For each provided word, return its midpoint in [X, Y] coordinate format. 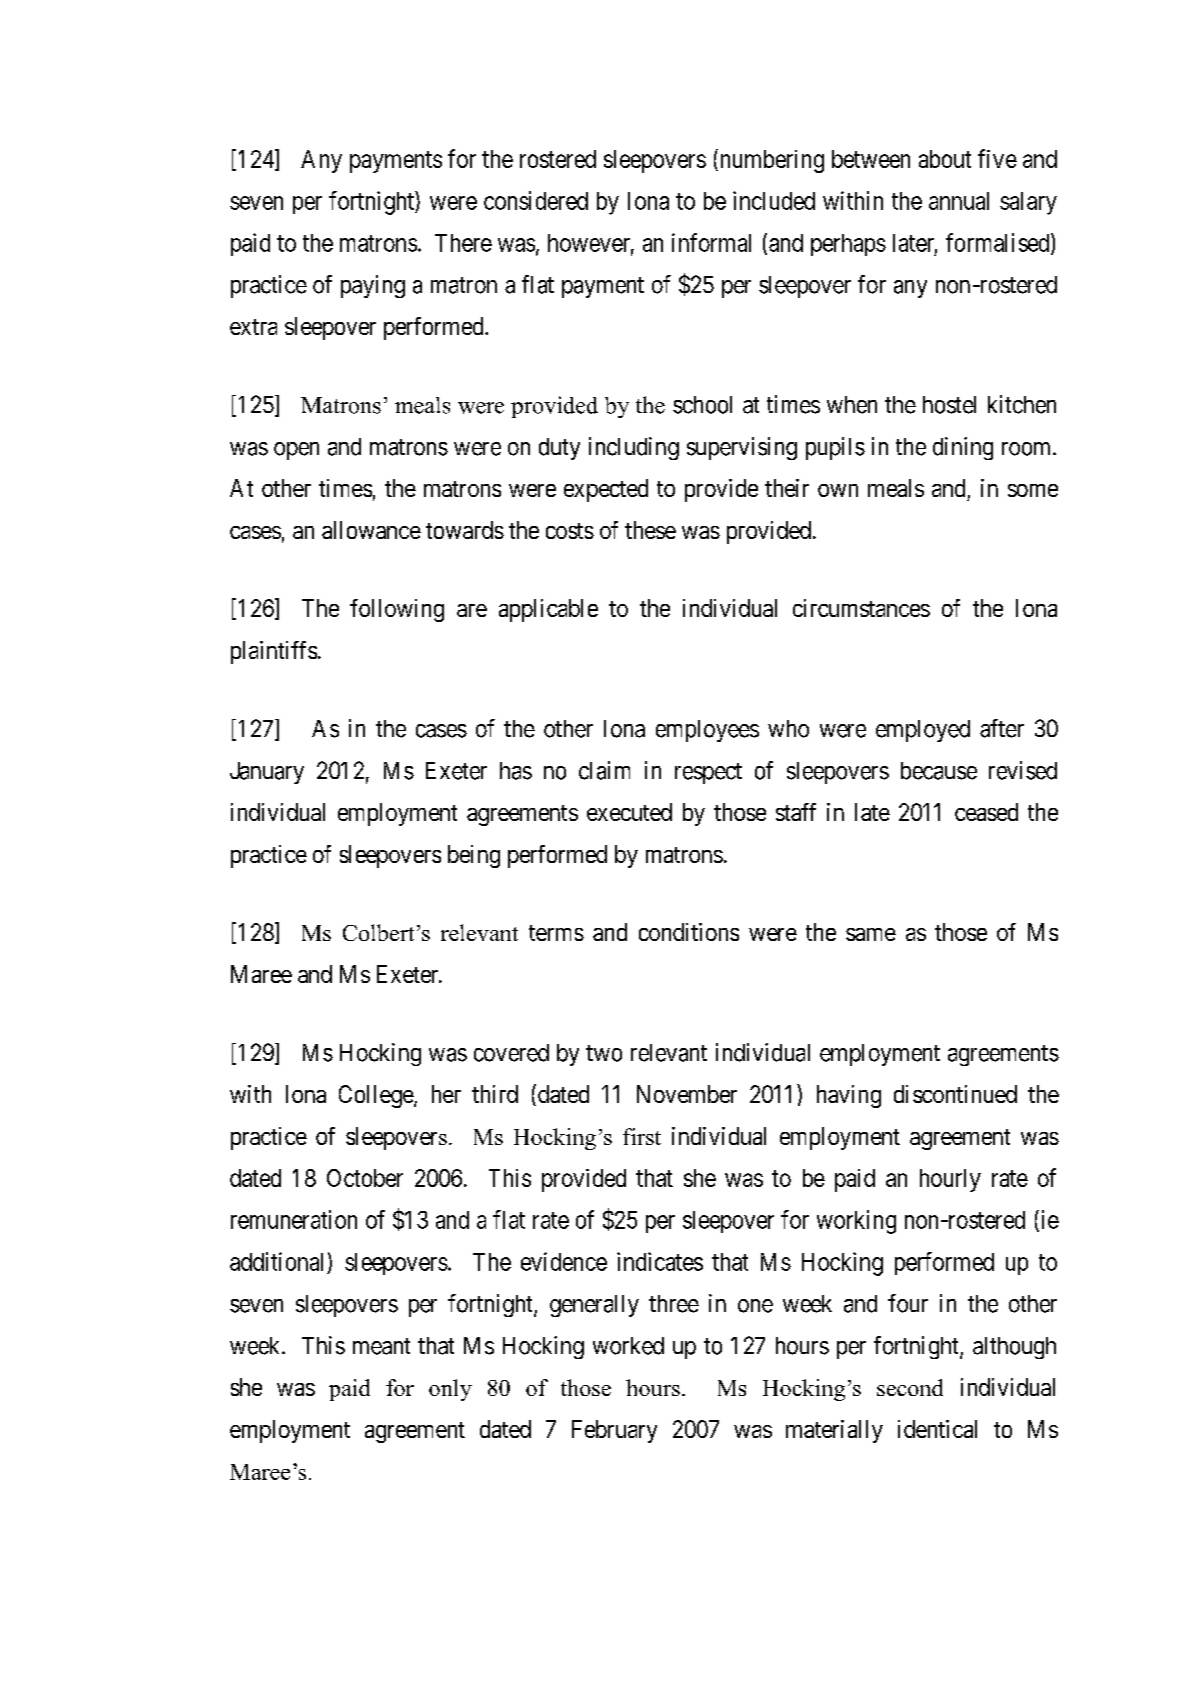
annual [959, 201]
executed [629, 812]
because [939, 771]
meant [381, 1346]
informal [711, 242]
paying [373, 286]
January [267, 773]
